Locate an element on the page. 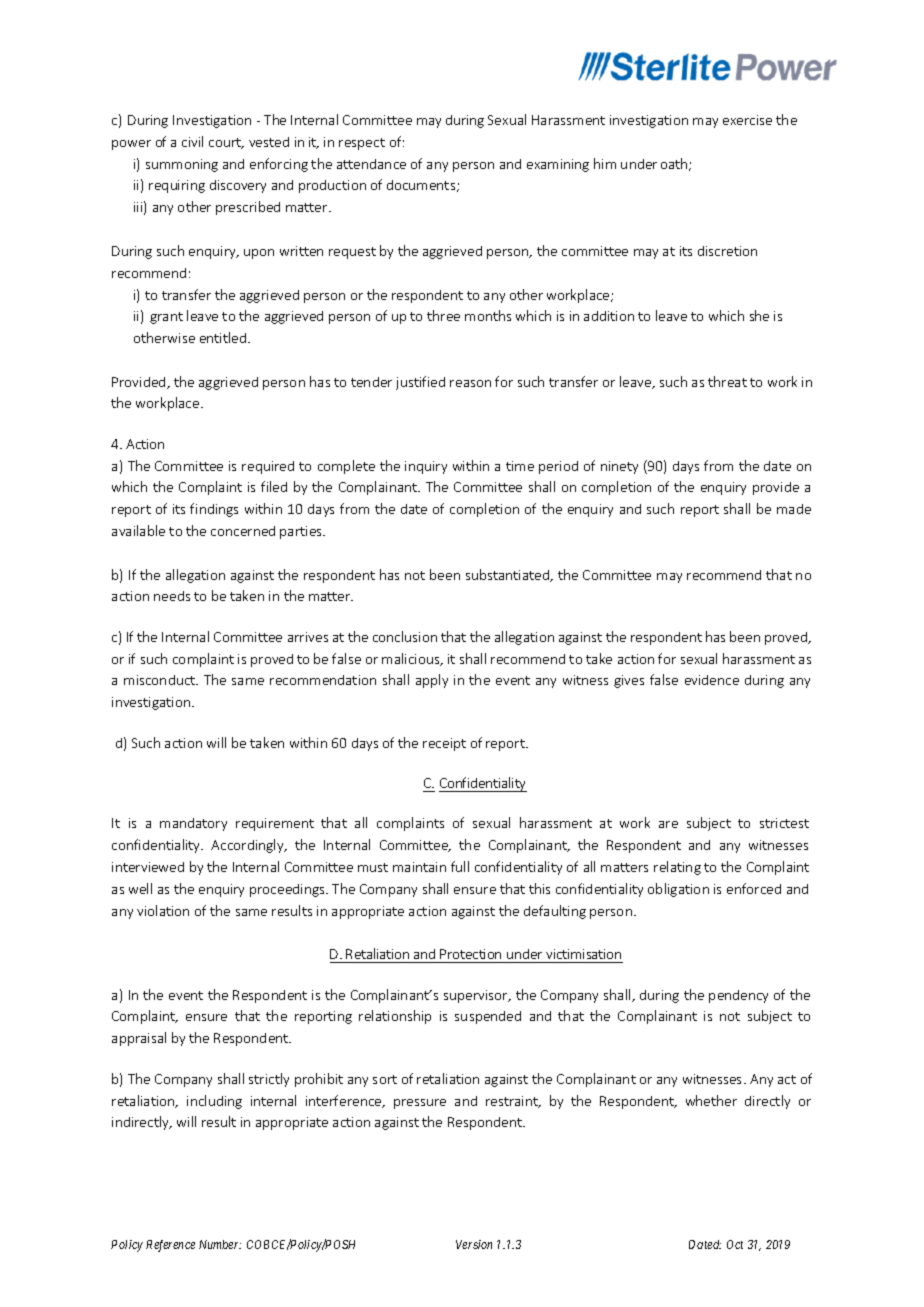 The image size is (924, 1307). relating is located at coordinates (677, 868).
